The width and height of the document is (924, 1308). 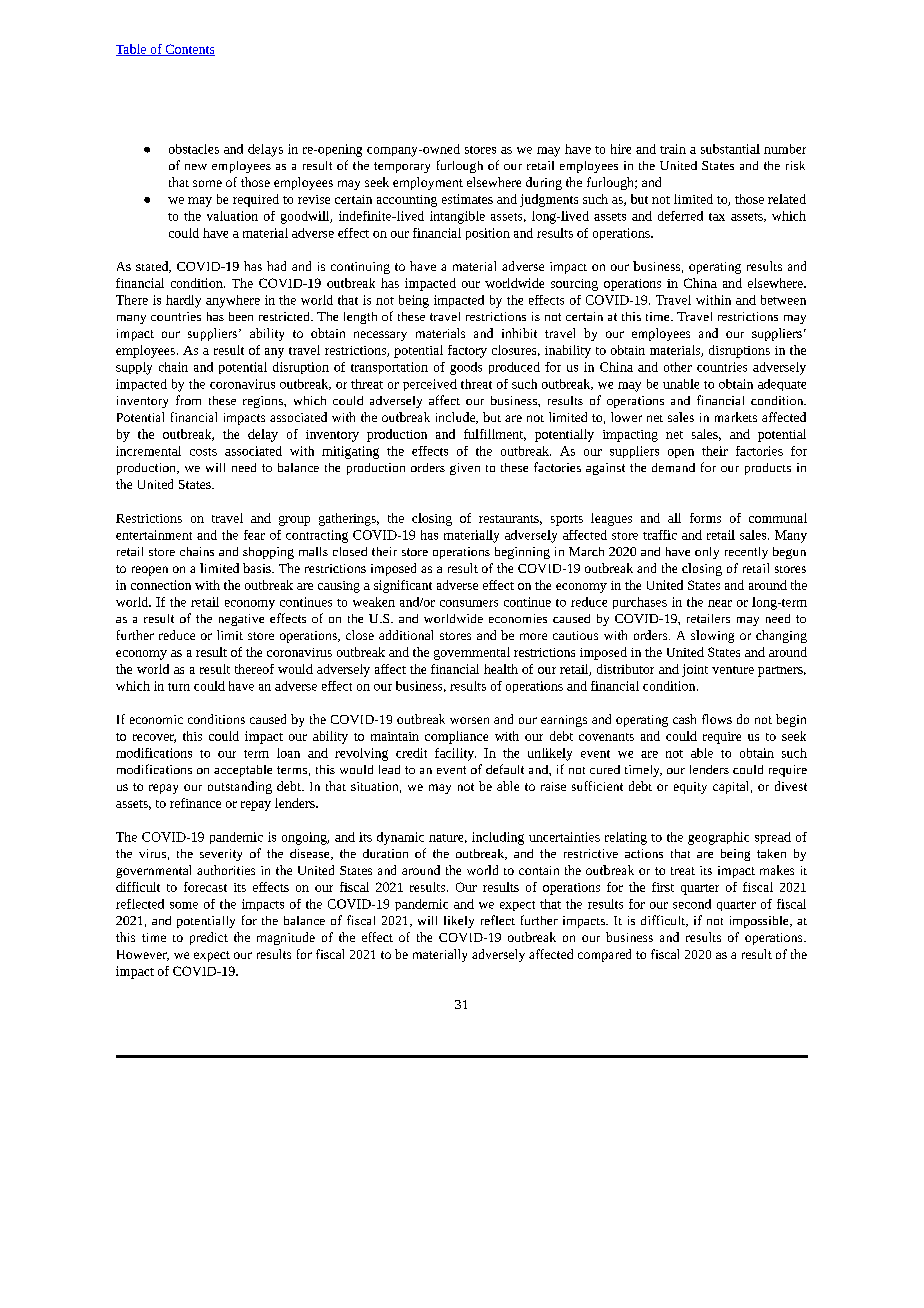 I want to click on substantial, so click(x=730, y=149).
